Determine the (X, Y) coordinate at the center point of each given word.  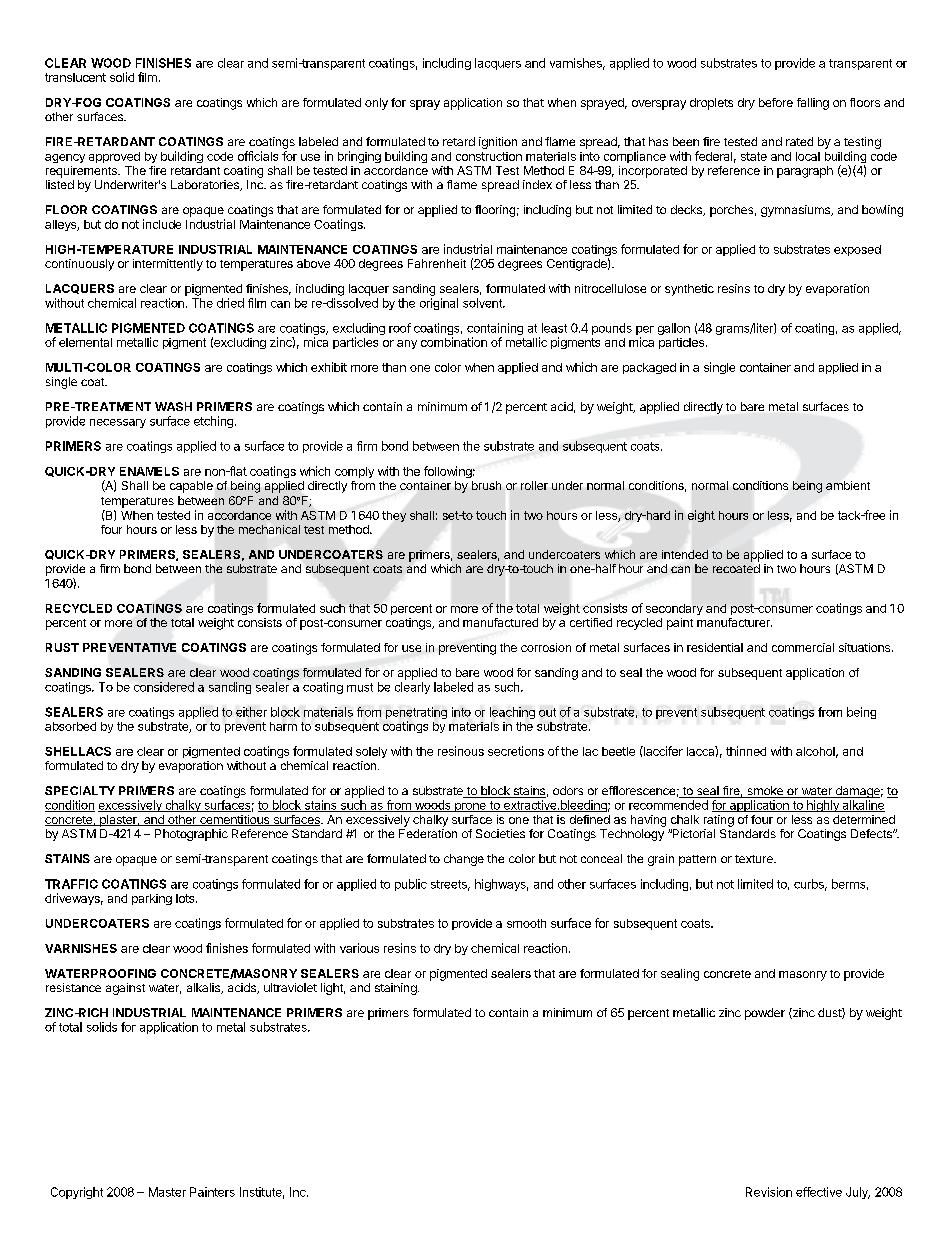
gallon (674, 329)
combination (454, 342)
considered (164, 687)
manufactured (500, 622)
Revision (769, 1192)
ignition (498, 143)
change (464, 860)
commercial (803, 647)
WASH (173, 406)
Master (167, 1192)
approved (114, 157)
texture (755, 859)
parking (152, 899)
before (776, 102)
